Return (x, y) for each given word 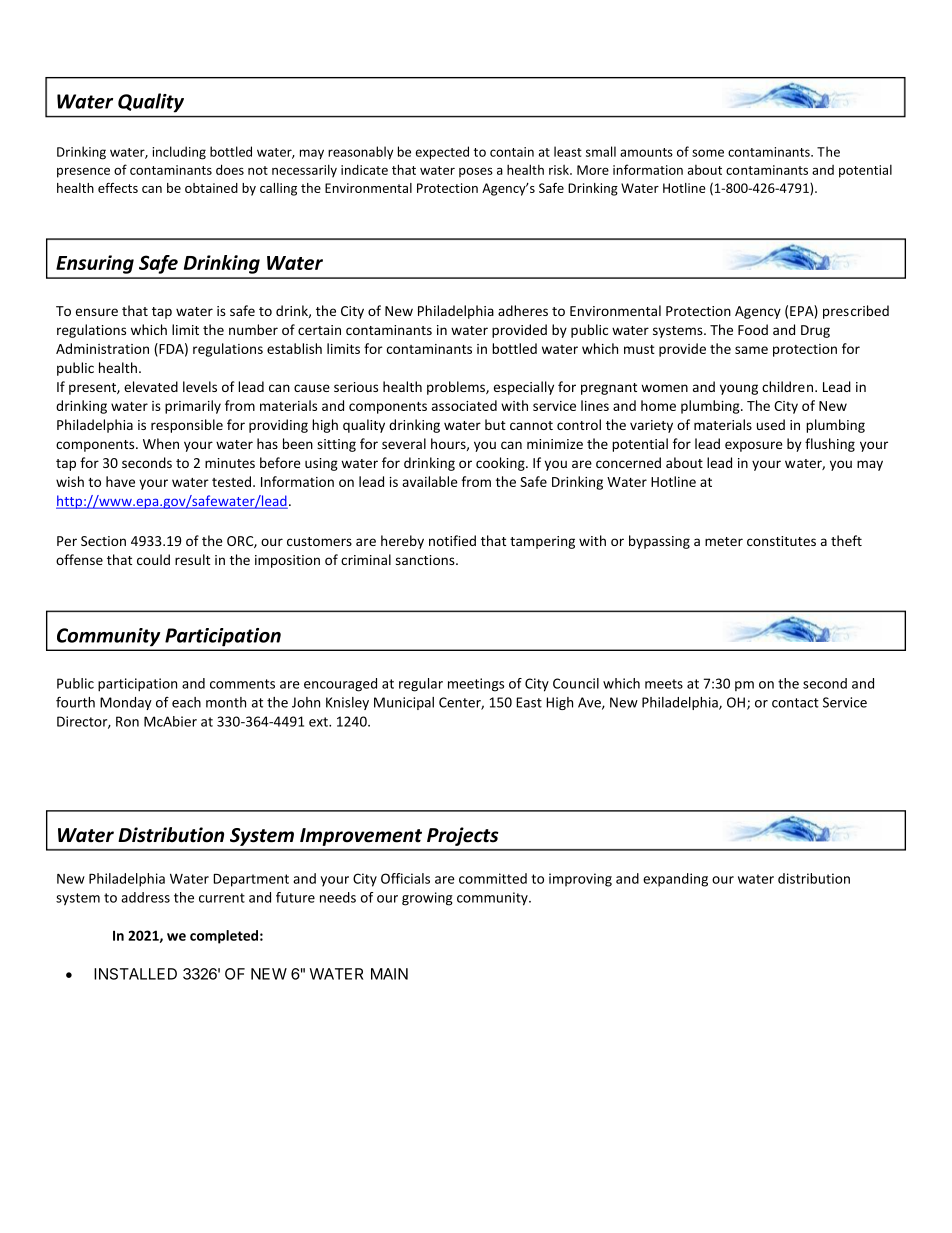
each (186, 702)
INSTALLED (135, 974)
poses (476, 172)
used (771, 424)
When (161, 443)
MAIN (389, 974)
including (179, 153)
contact (795, 703)
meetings (476, 685)
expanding (675, 880)
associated (464, 405)
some (708, 153)
